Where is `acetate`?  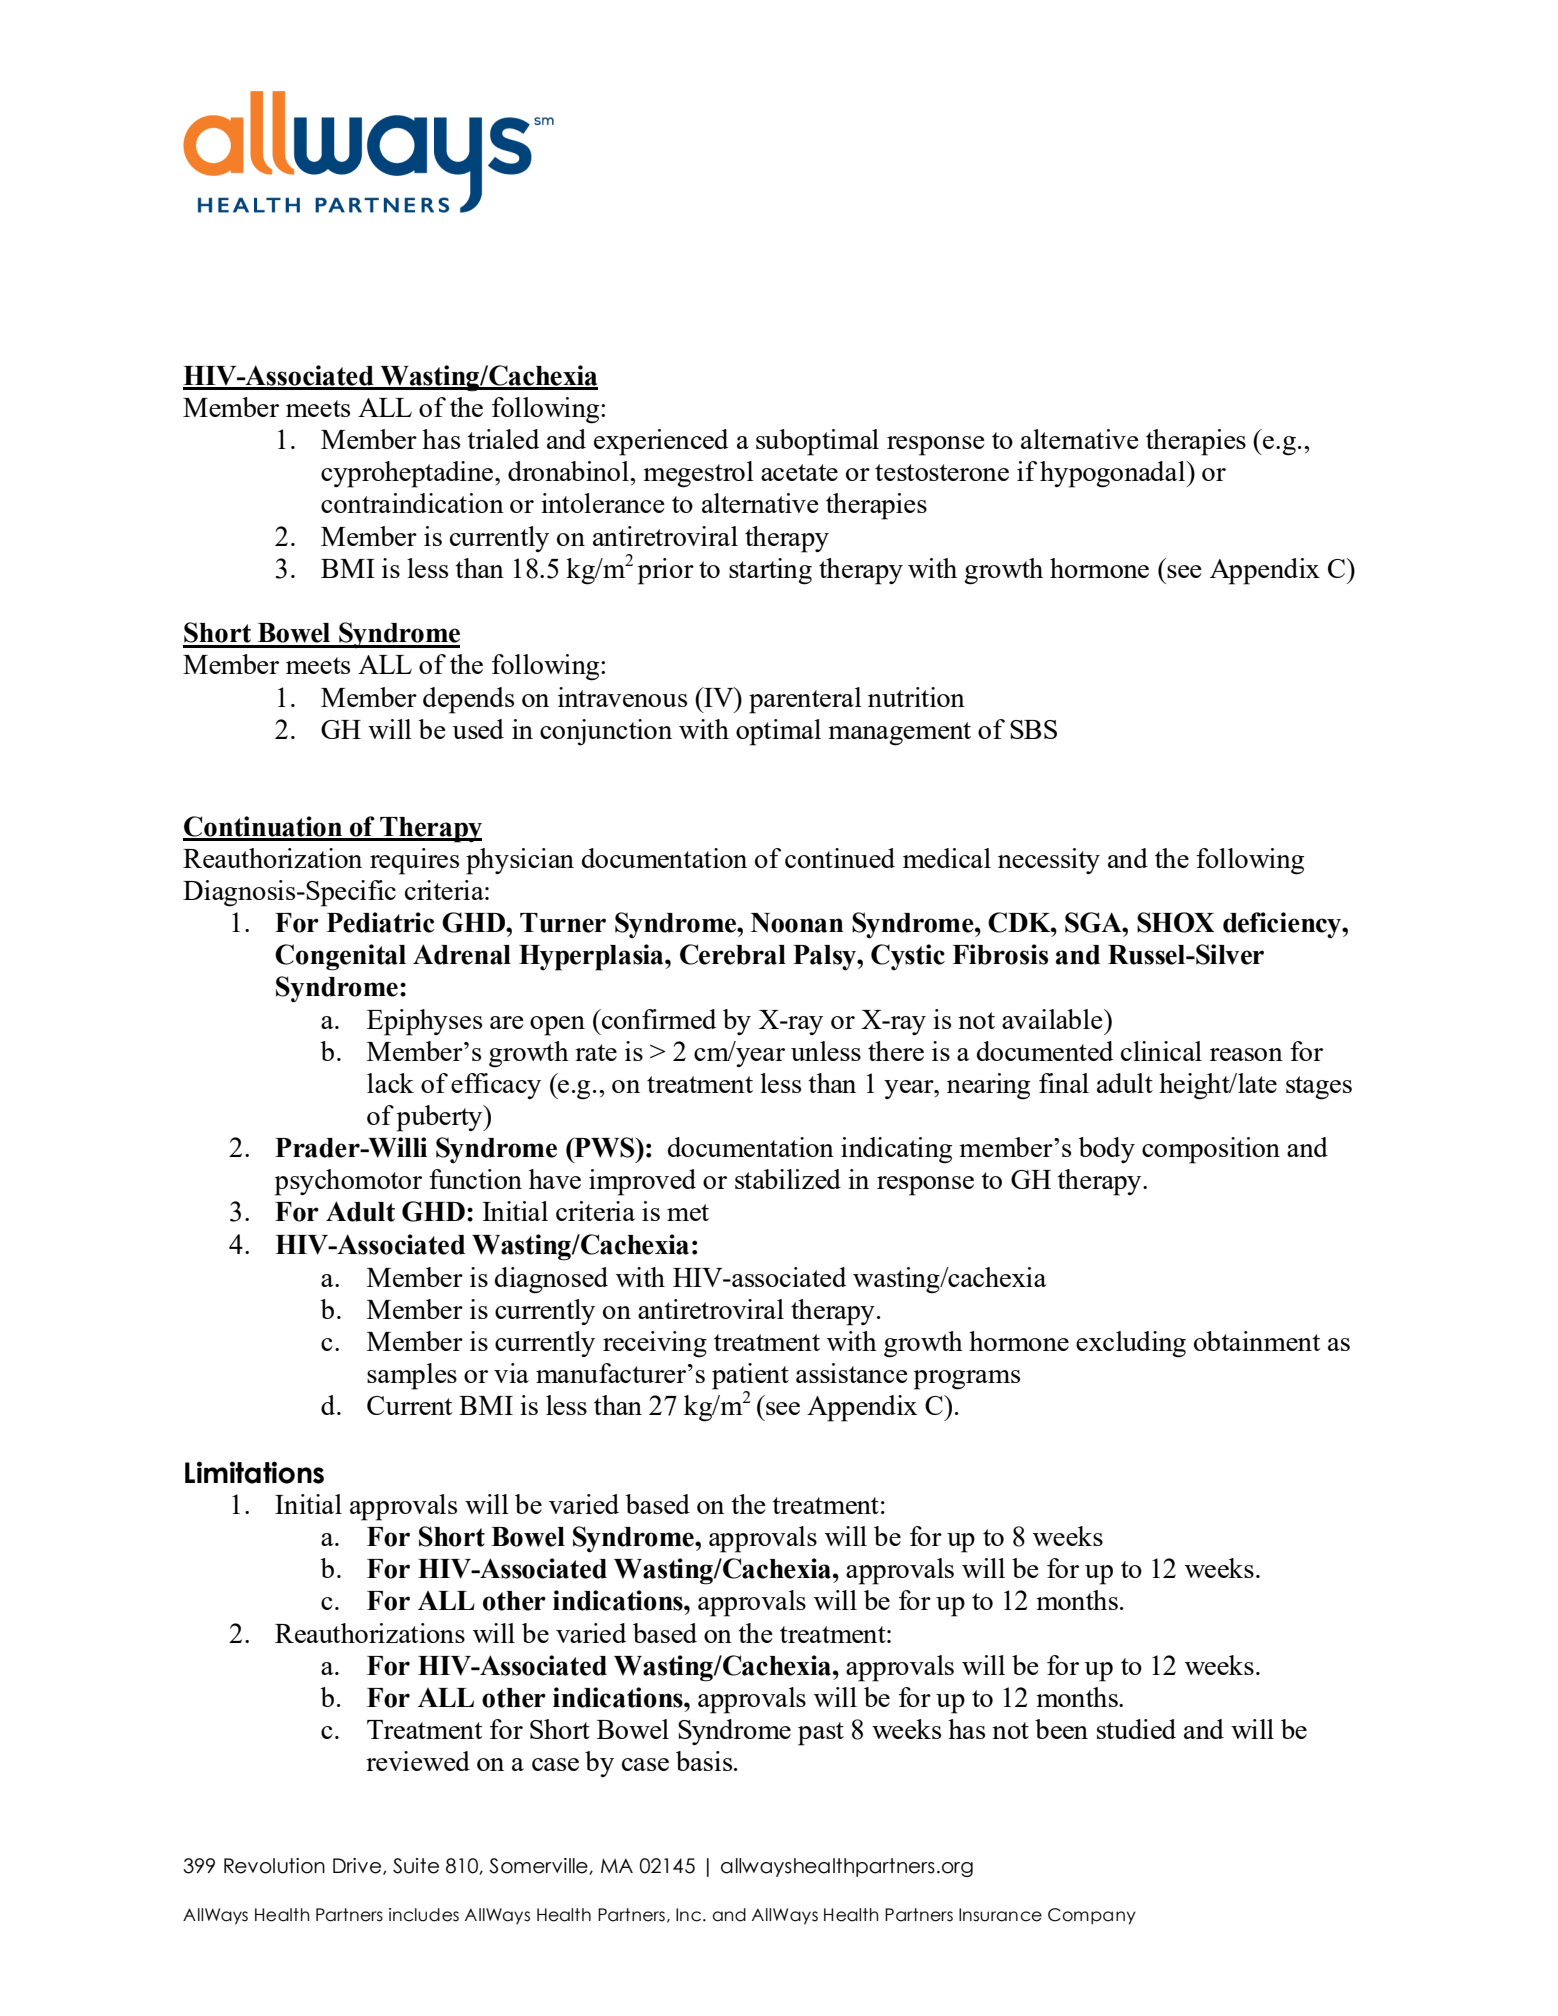
acetate is located at coordinates (799, 472).
